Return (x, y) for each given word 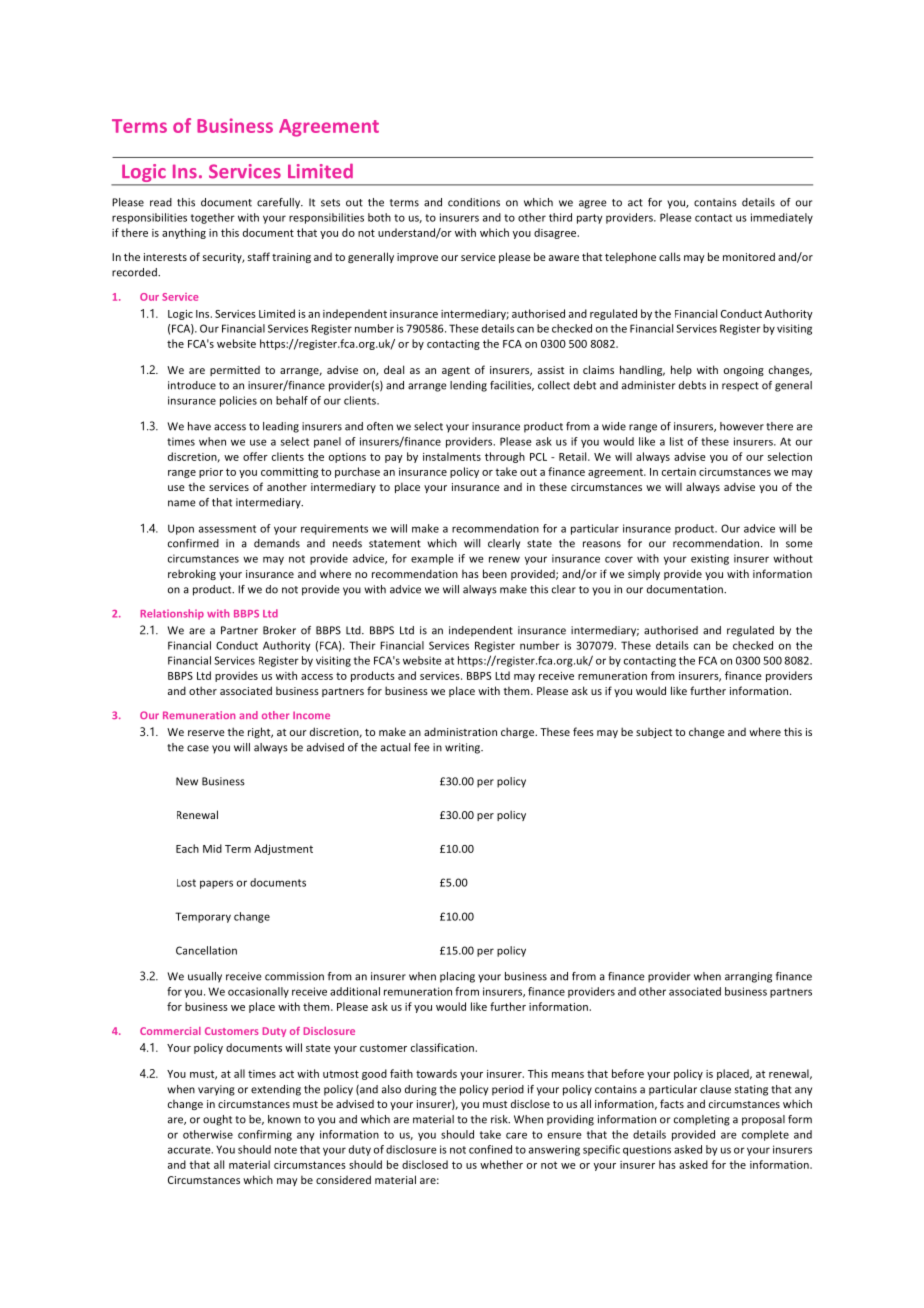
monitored (749, 256)
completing (702, 1120)
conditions (474, 202)
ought (217, 1120)
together (213, 218)
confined (490, 1149)
